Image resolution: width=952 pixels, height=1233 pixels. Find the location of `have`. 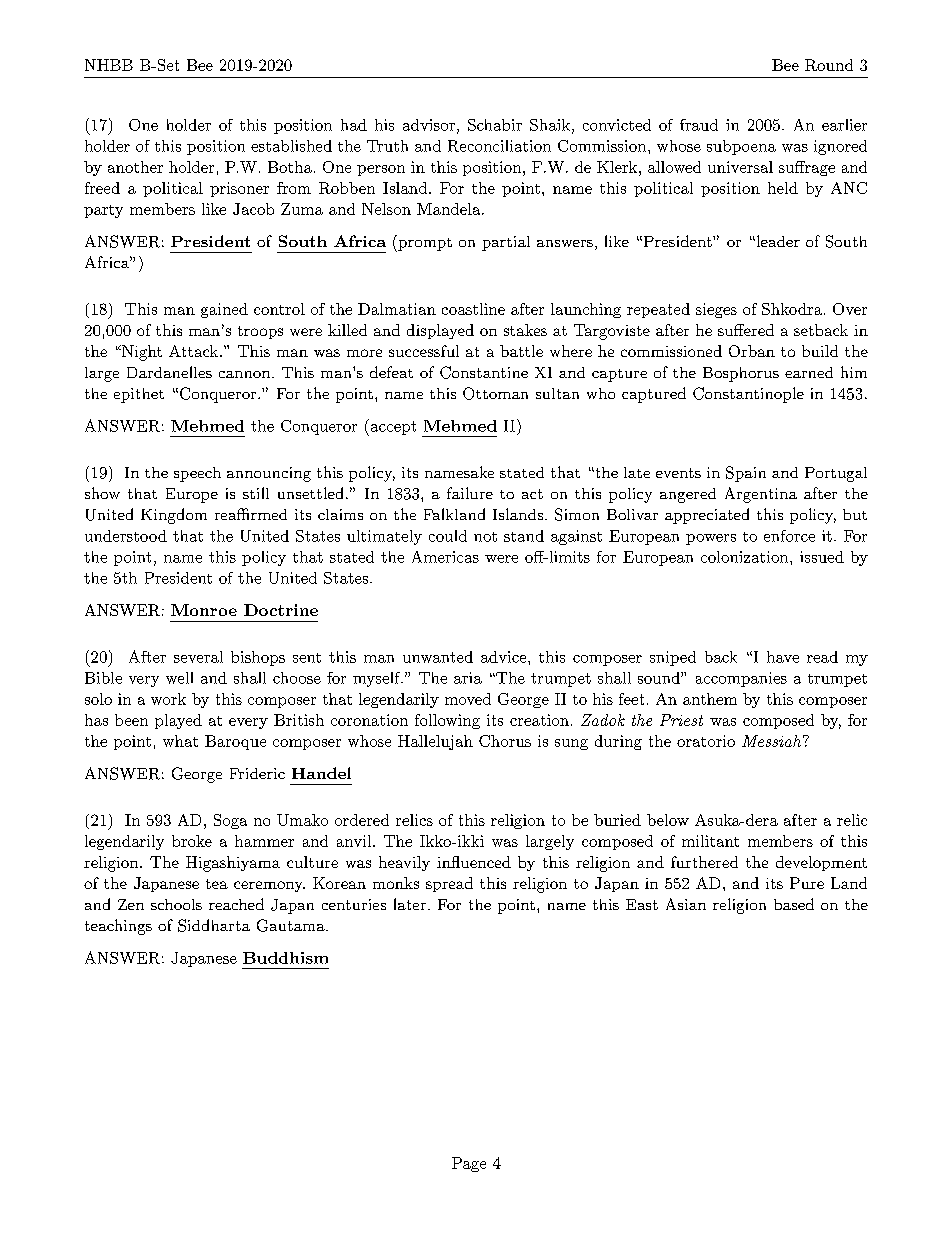

have is located at coordinates (783, 657).
